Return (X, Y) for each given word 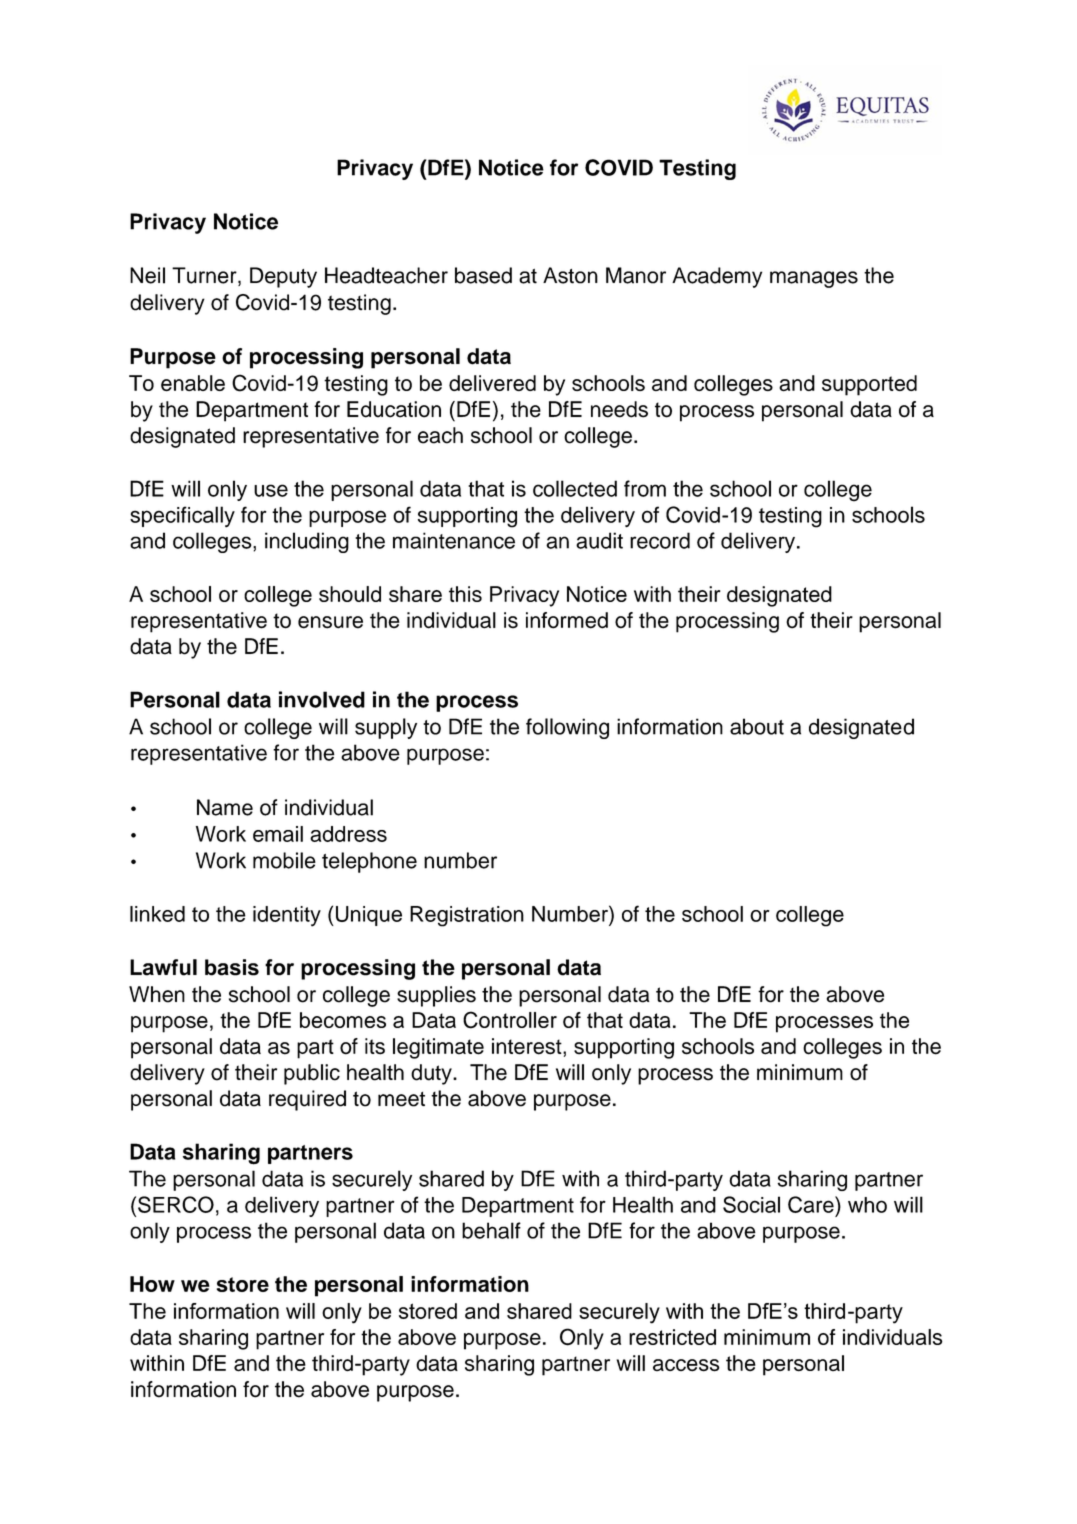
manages (814, 279)
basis (232, 967)
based (483, 275)
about (757, 726)
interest (528, 1046)
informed (567, 620)
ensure (330, 622)
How (152, 1284)
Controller (510, 1020)
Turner (205, 276)
